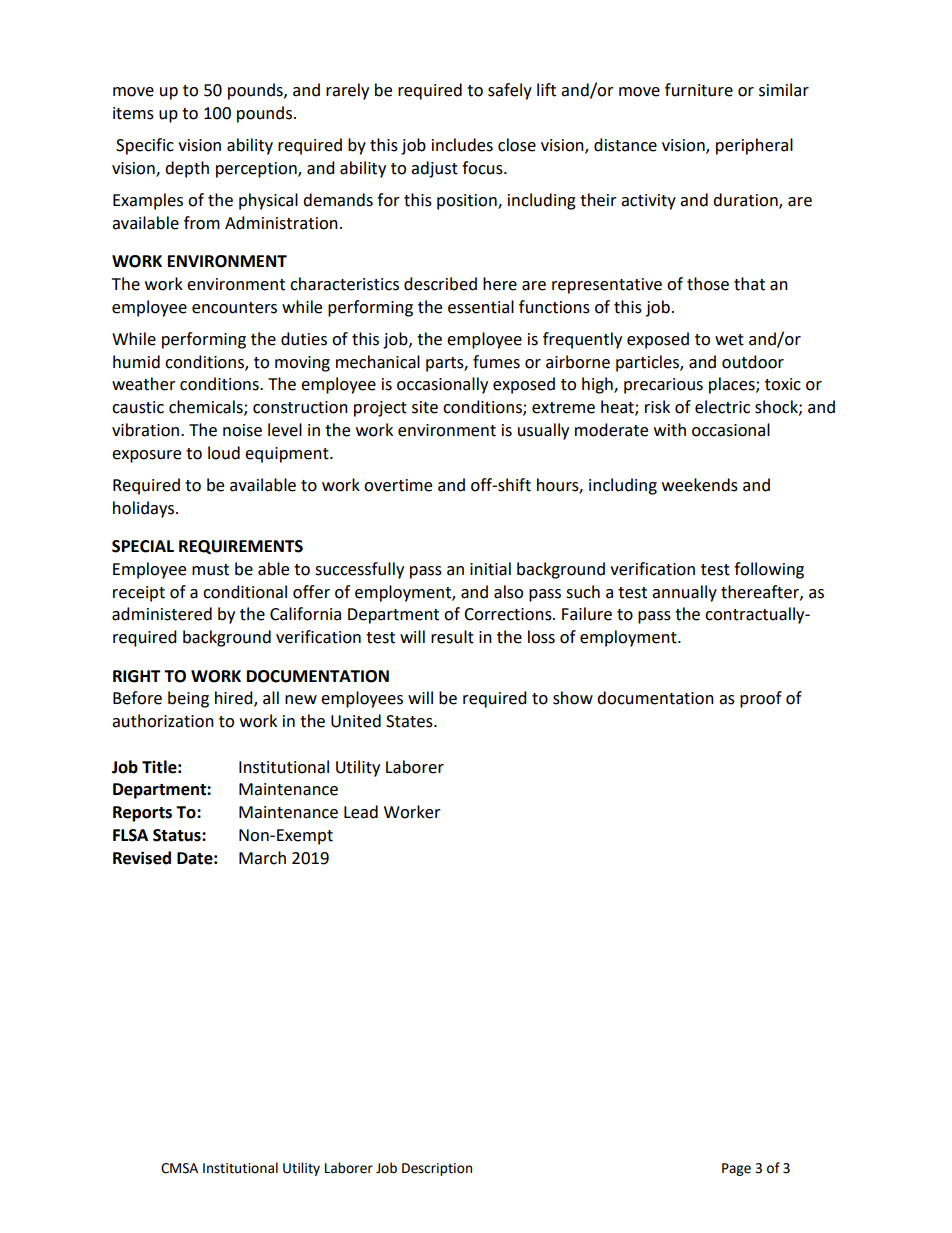 The height and width of the screenshot is (1233, 952). Describe the element at coordinates (187, 169) in the screenshot. I see `depth` at that location.
